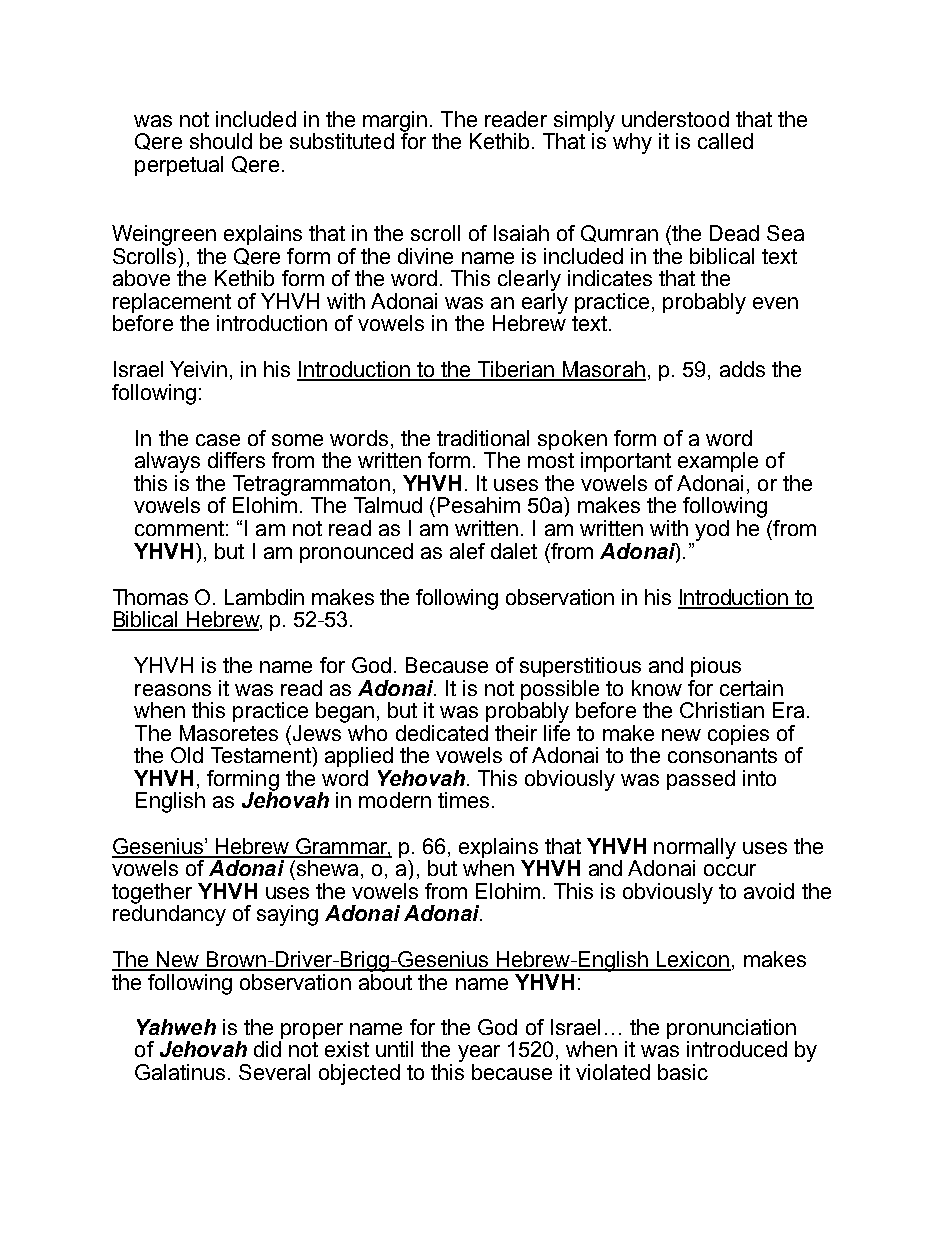  Describe the element at coordinates (442, 733) in the screenshot. I see `dedicated` at that location.
